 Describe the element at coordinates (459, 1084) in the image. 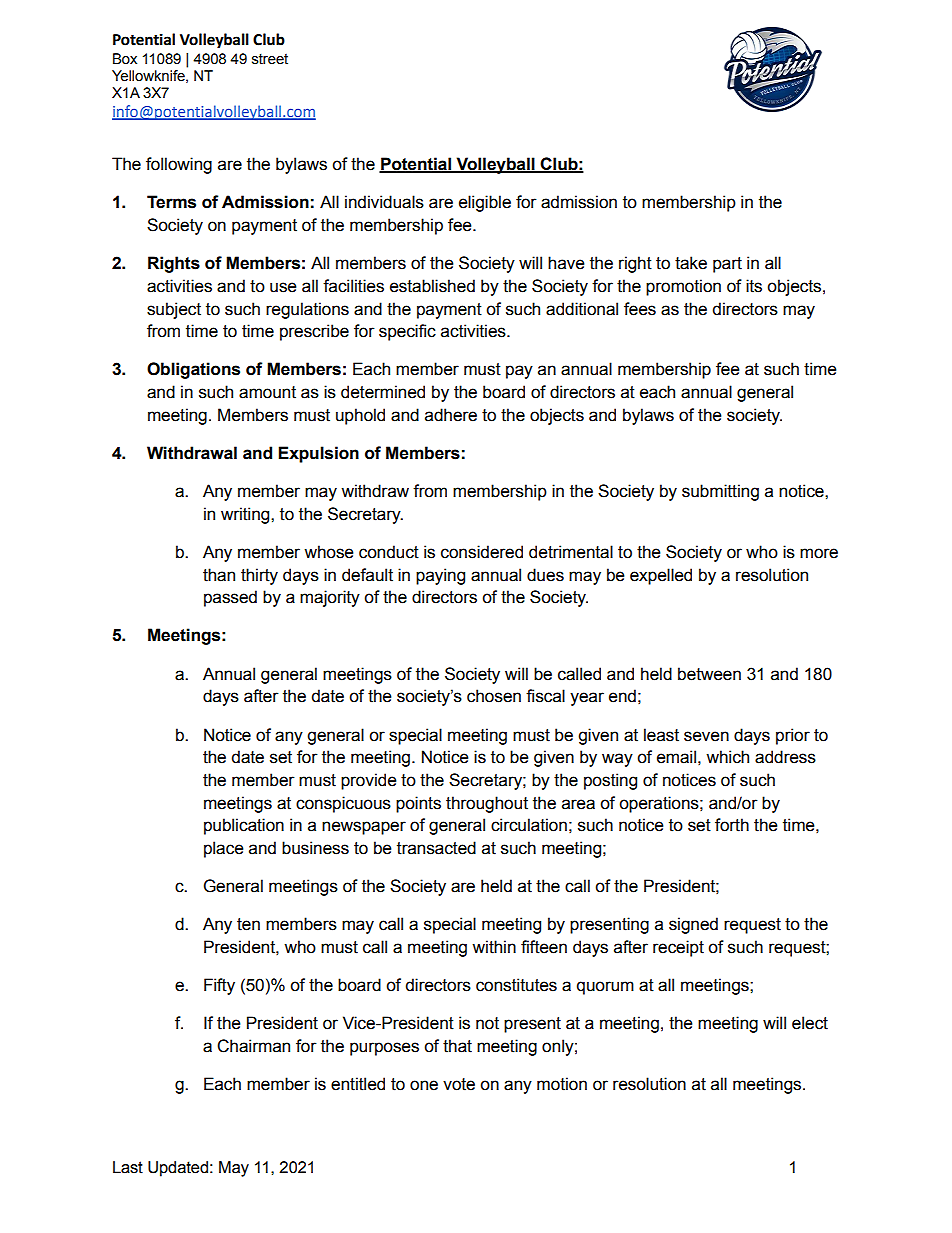

I see `vote` at that location.
